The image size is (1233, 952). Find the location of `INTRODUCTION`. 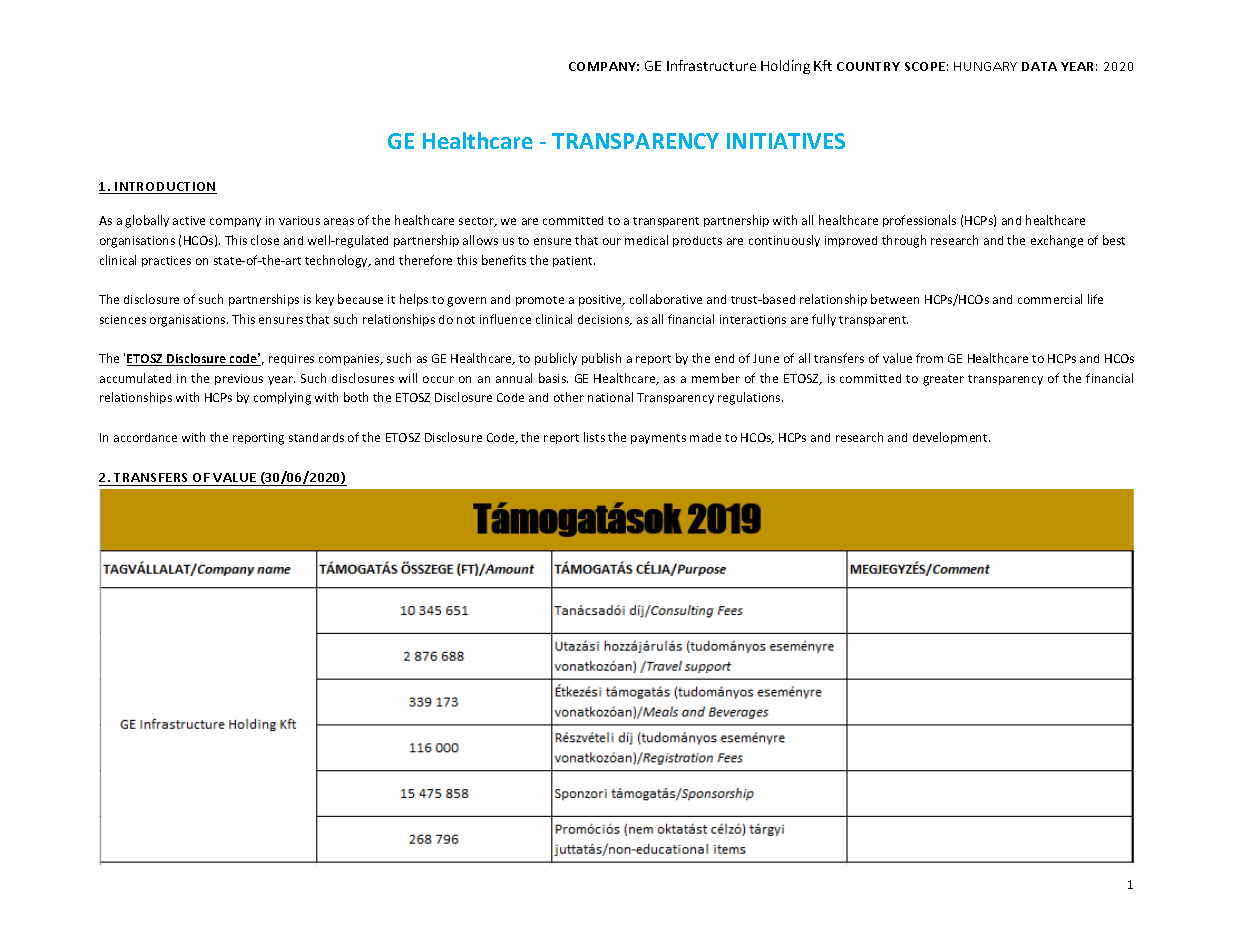

INTRODUCTION is located at coordinates (165, 188).
